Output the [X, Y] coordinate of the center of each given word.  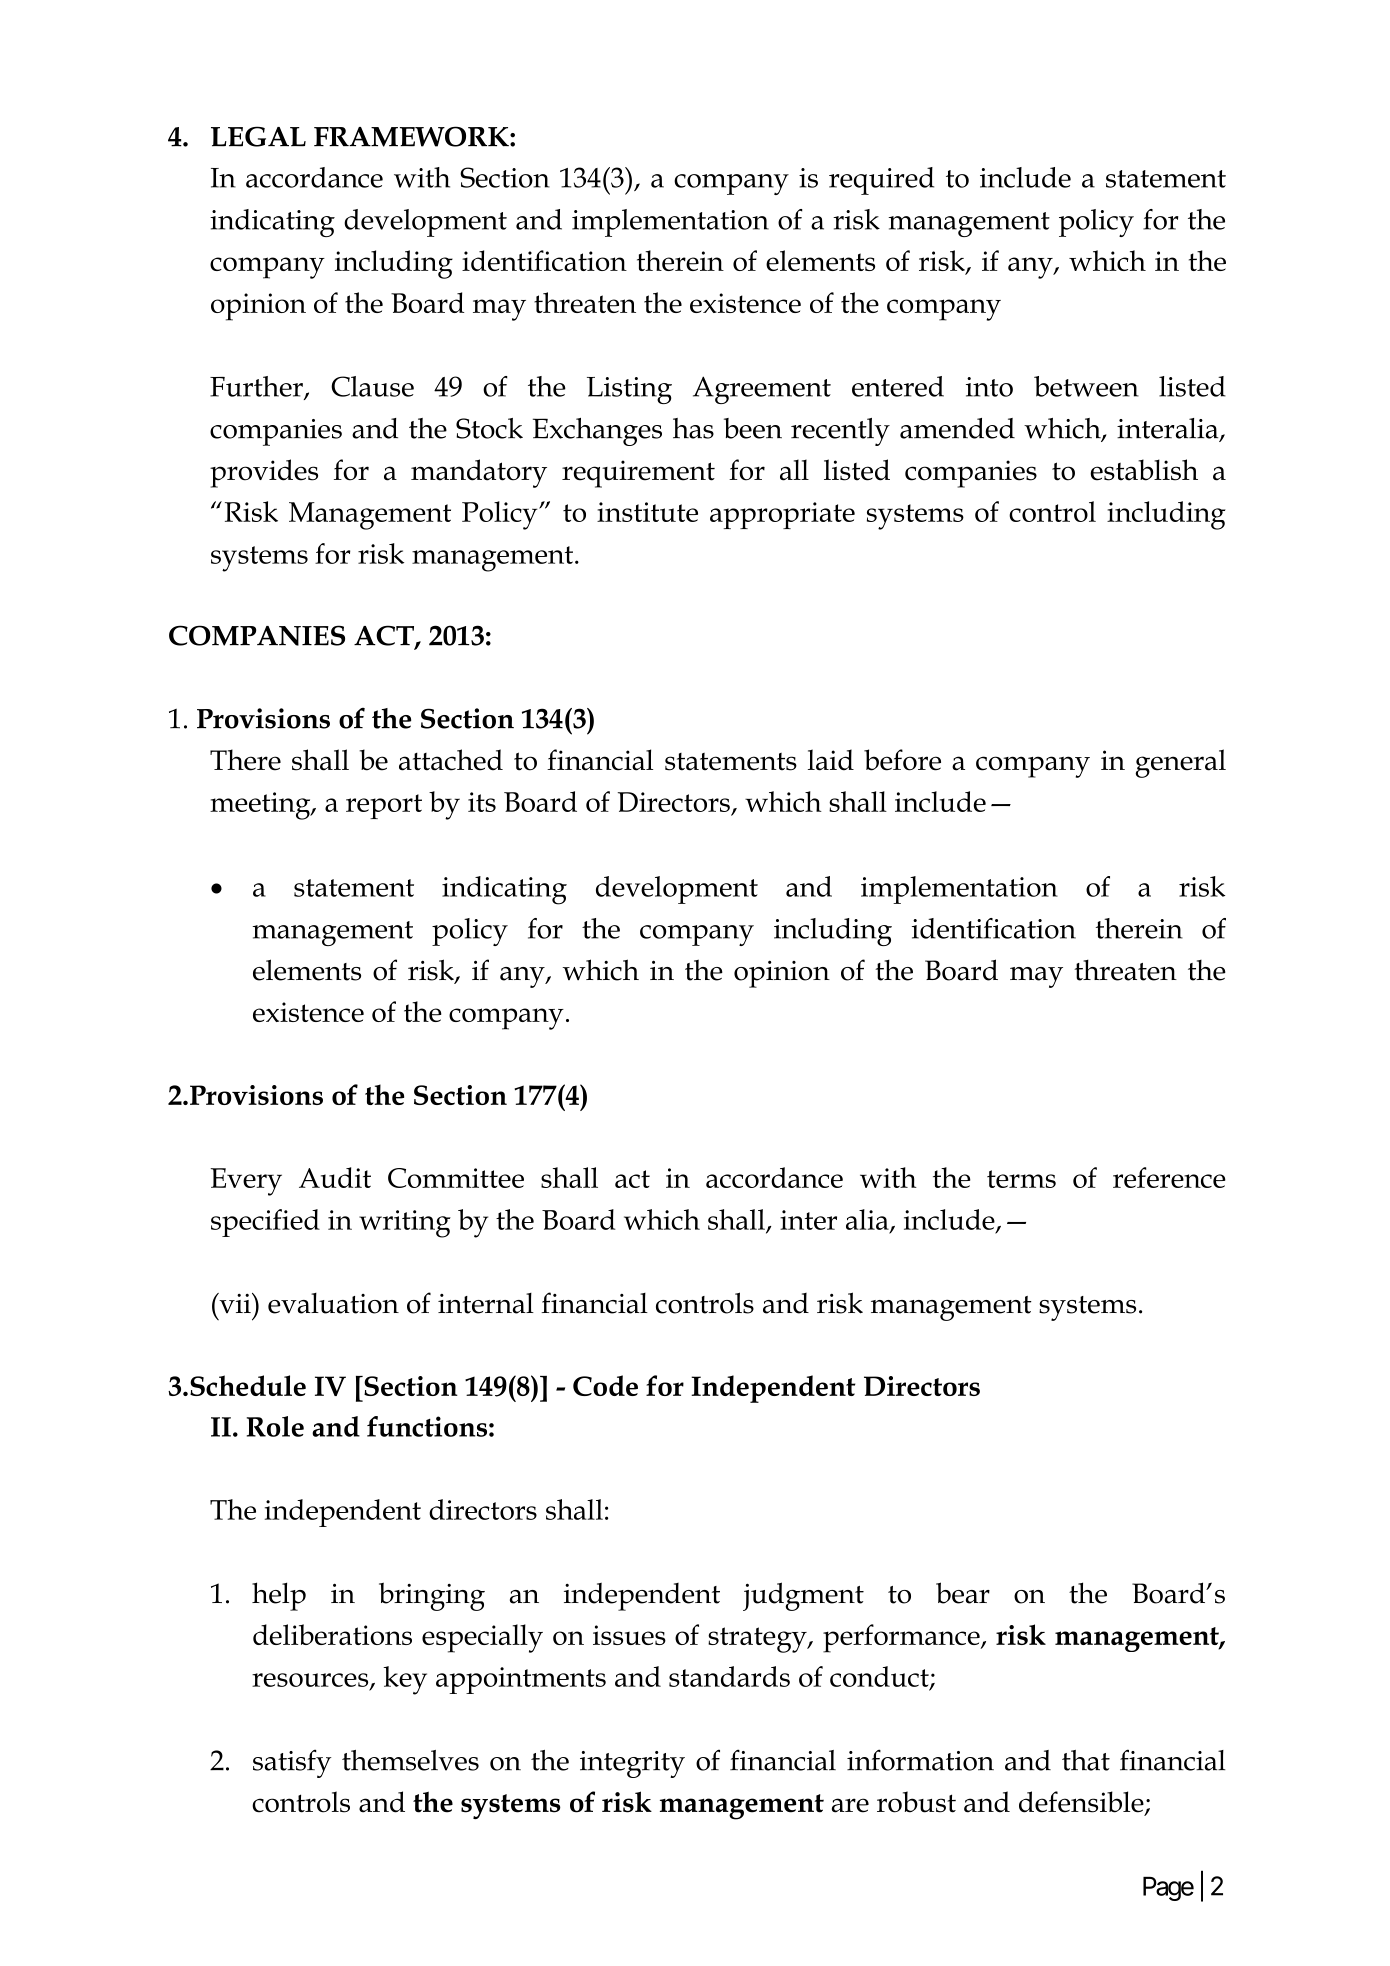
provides [264, 473]
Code [605, 1385]
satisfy [292, 1763]
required [881, 181]
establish [1144, 470]
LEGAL [258, 136]
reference [1169, 1177]
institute [647, 512]
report [384, 806]
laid [831, 760]
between [1086, 386]
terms [1021, 1179]
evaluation [333, 1303]
